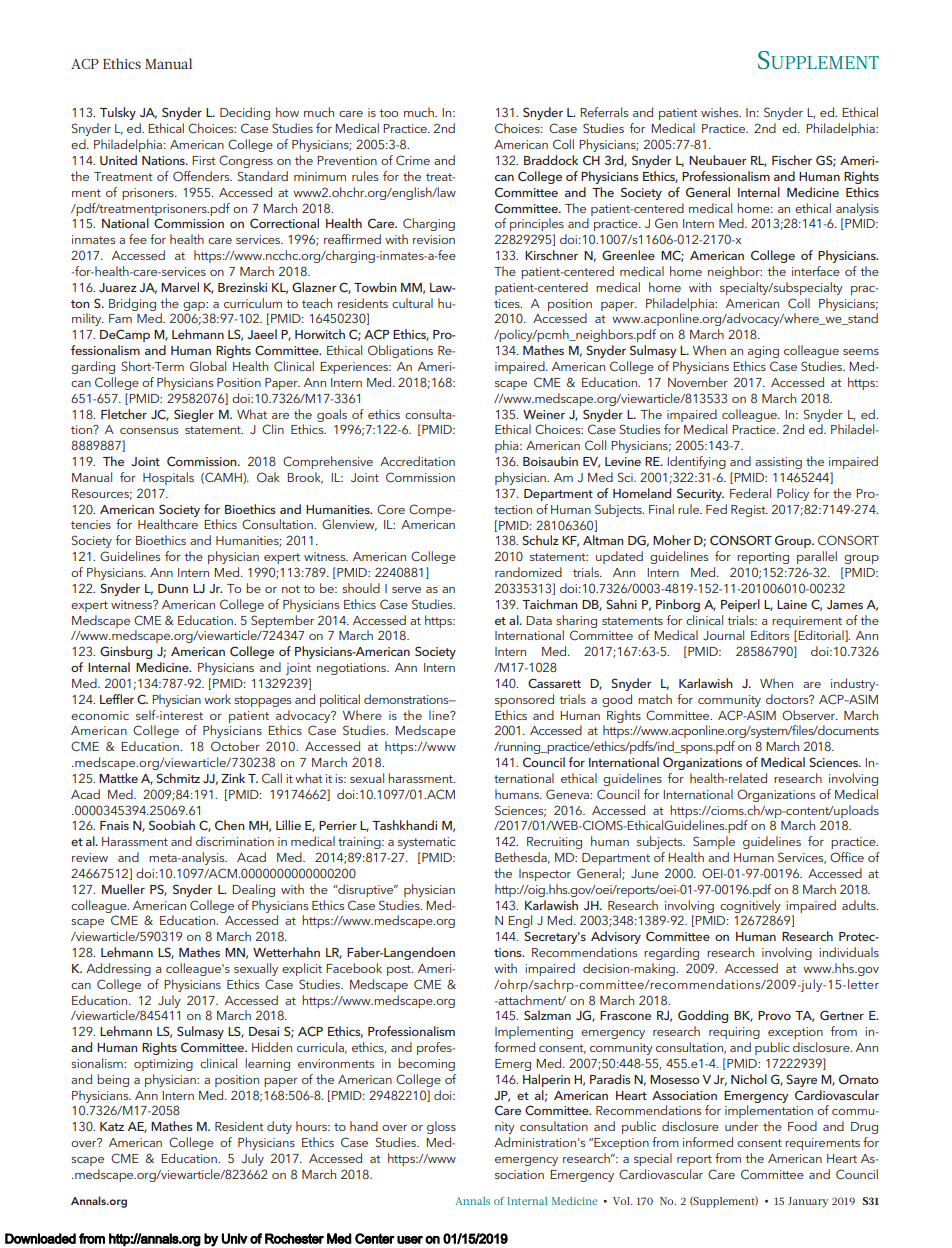  Describe the element at coordinates (340, 700) in the screenshot. I see `political` at that location.
